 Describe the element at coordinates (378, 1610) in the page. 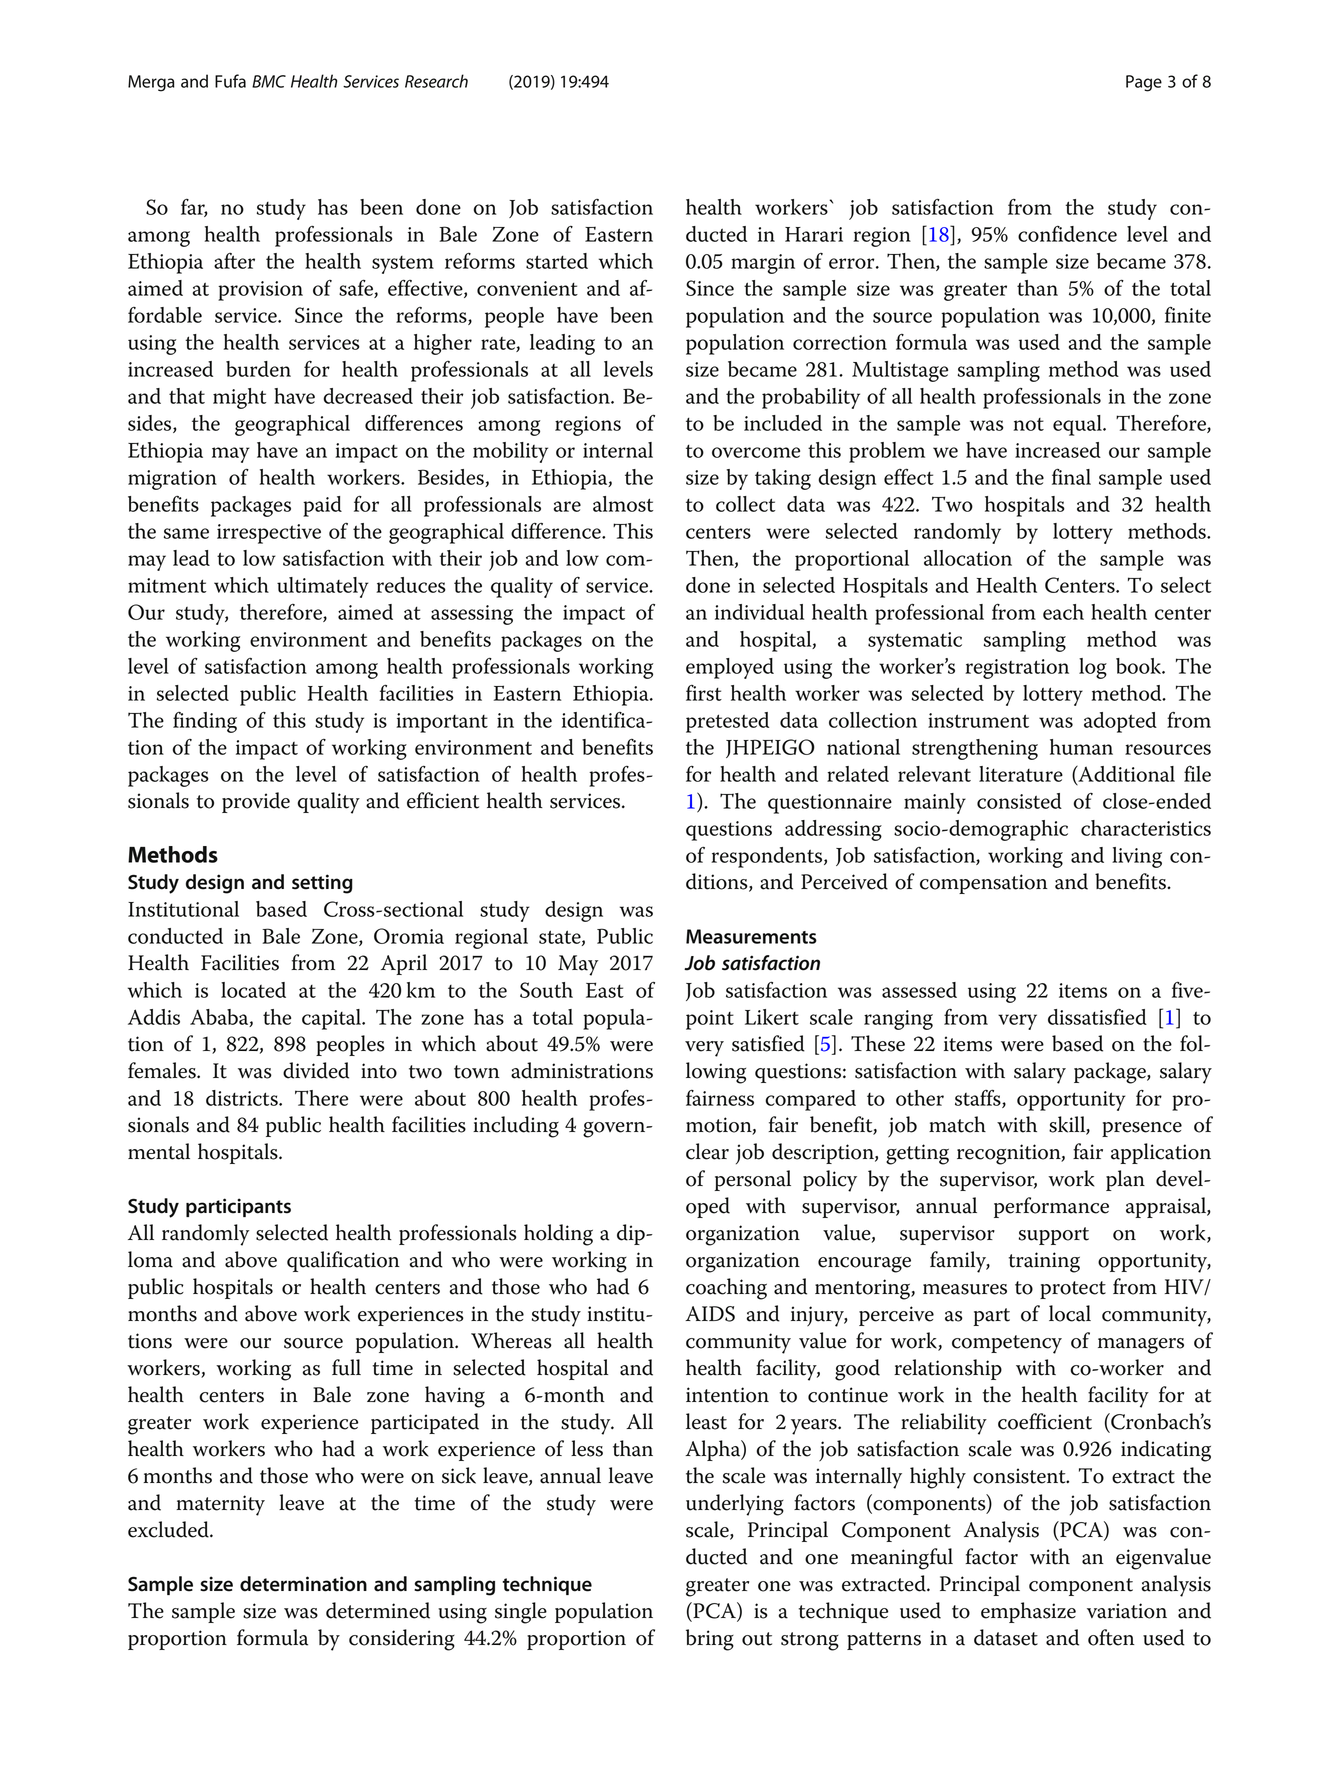

I see `determined` at that location.
